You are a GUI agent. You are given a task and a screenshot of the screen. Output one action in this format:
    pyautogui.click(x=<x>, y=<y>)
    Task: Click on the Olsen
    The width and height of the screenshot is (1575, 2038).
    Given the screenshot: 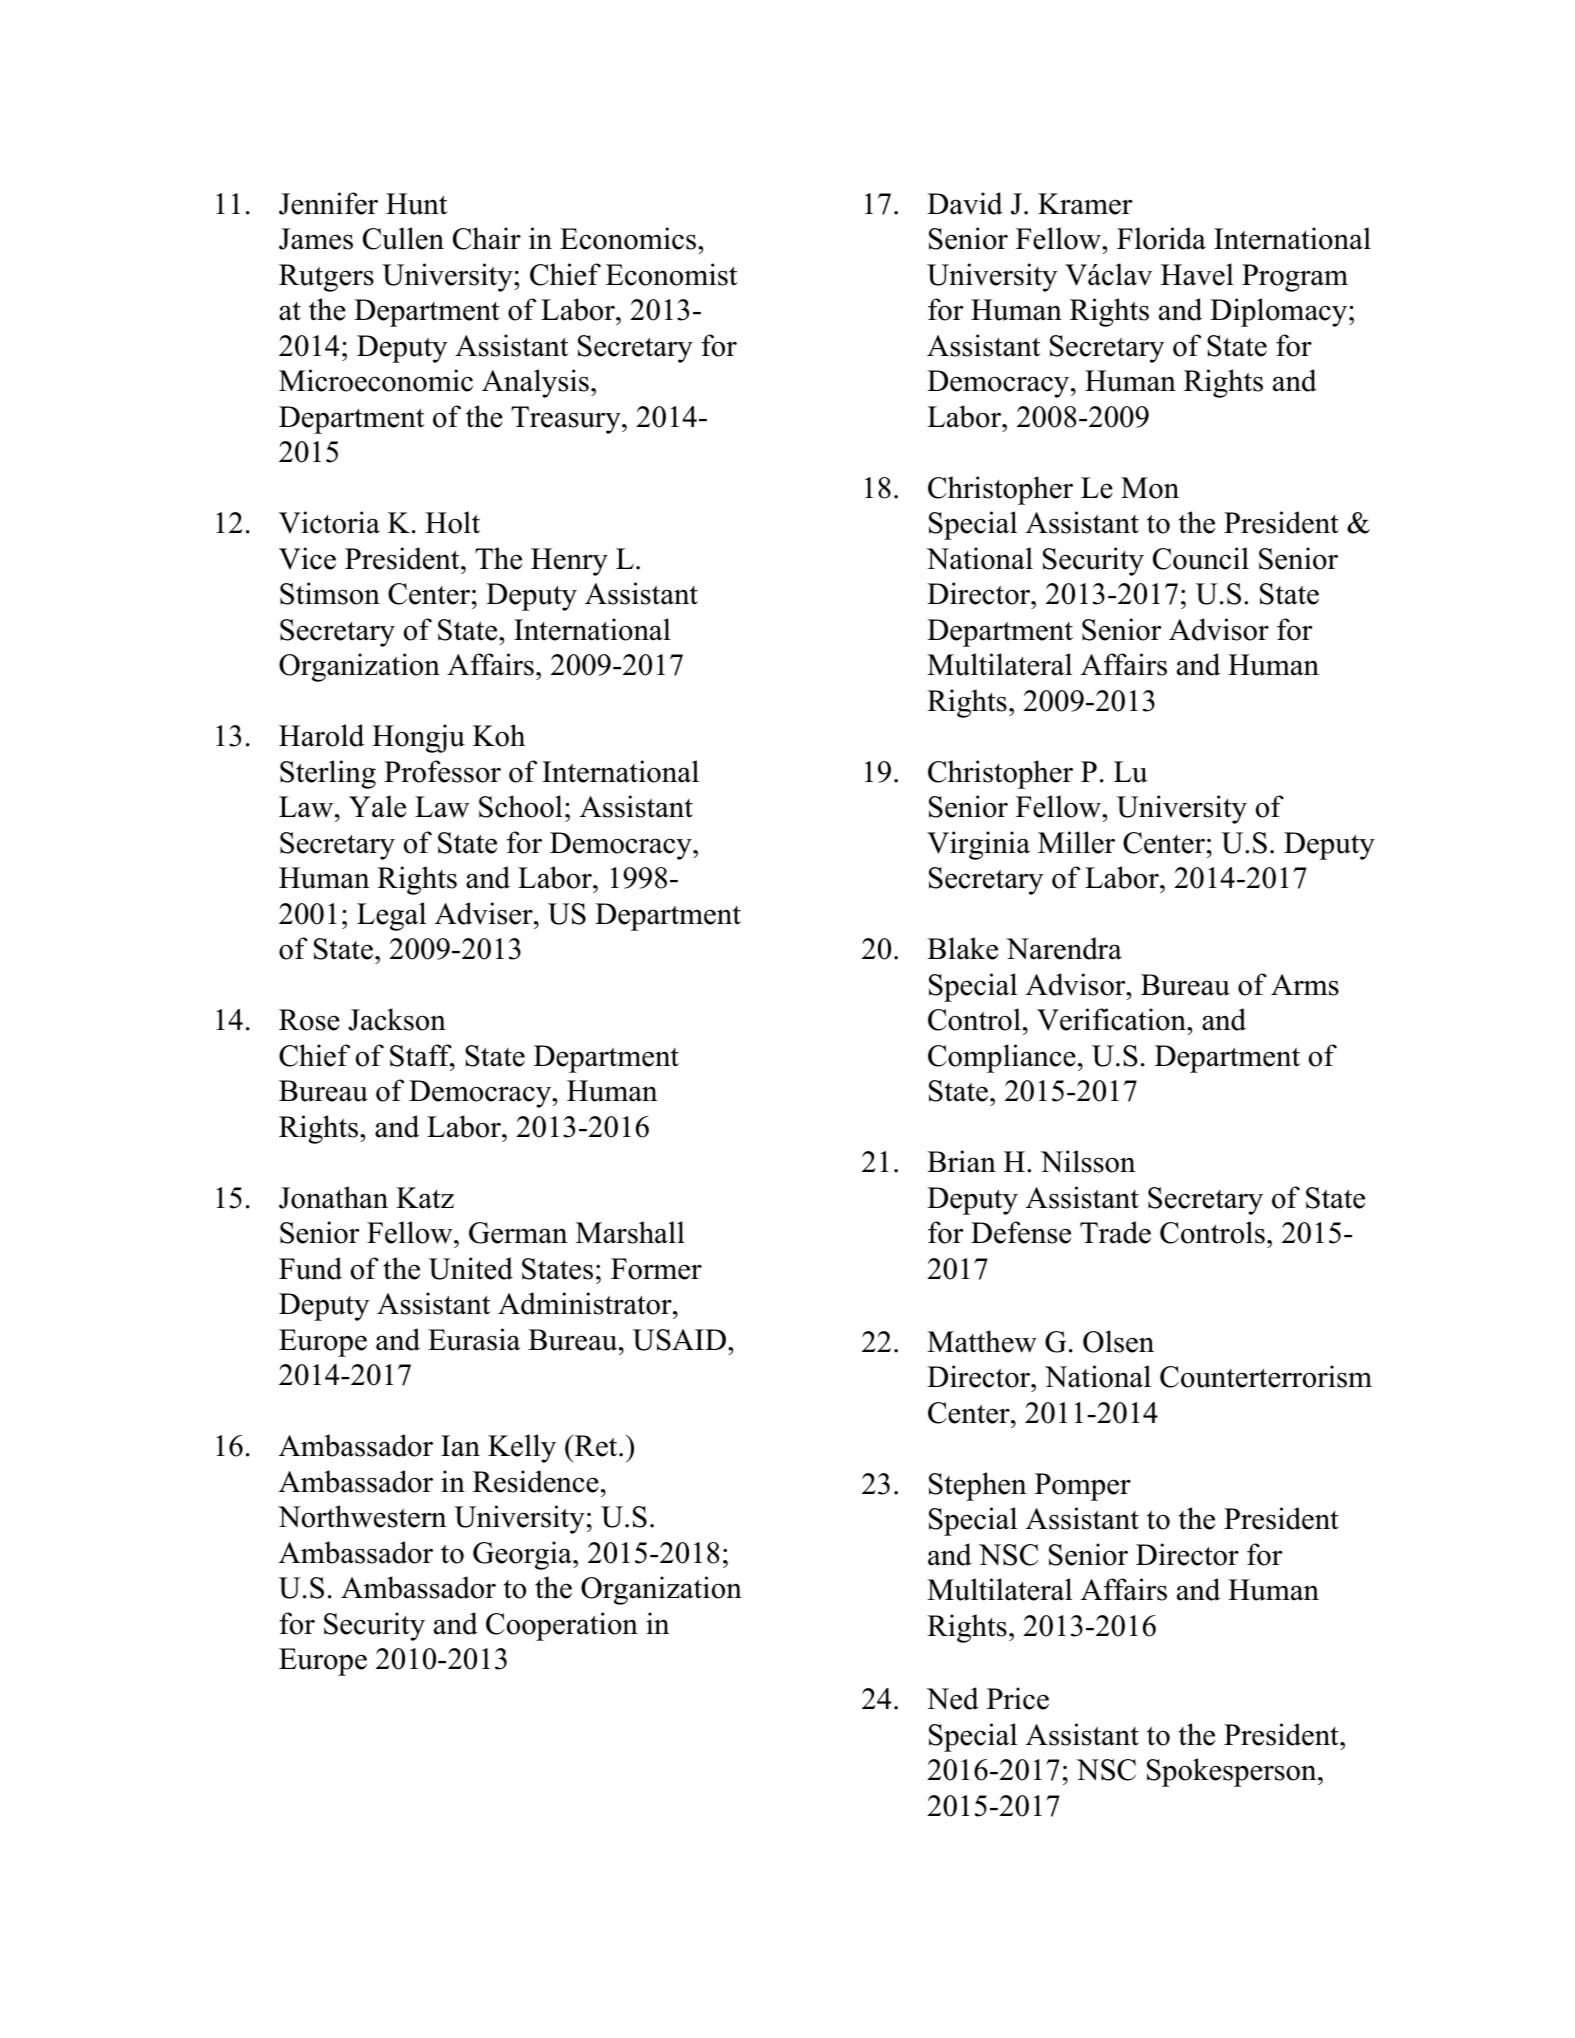 What is the action you would take?
    pyautogui.click(x=1118, y=1341)
